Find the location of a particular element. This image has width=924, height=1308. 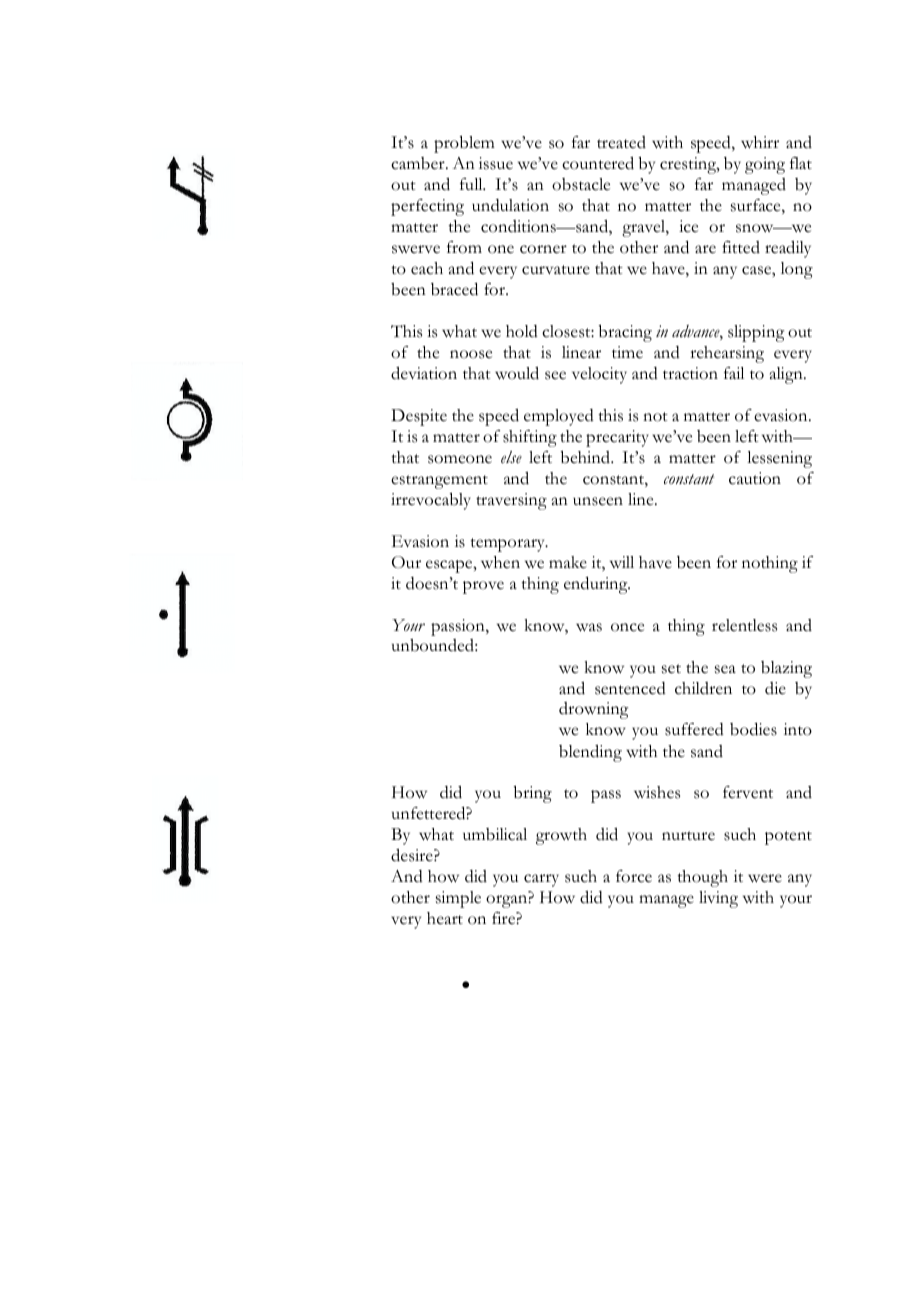

simple is located at coordinates (458, 899).
